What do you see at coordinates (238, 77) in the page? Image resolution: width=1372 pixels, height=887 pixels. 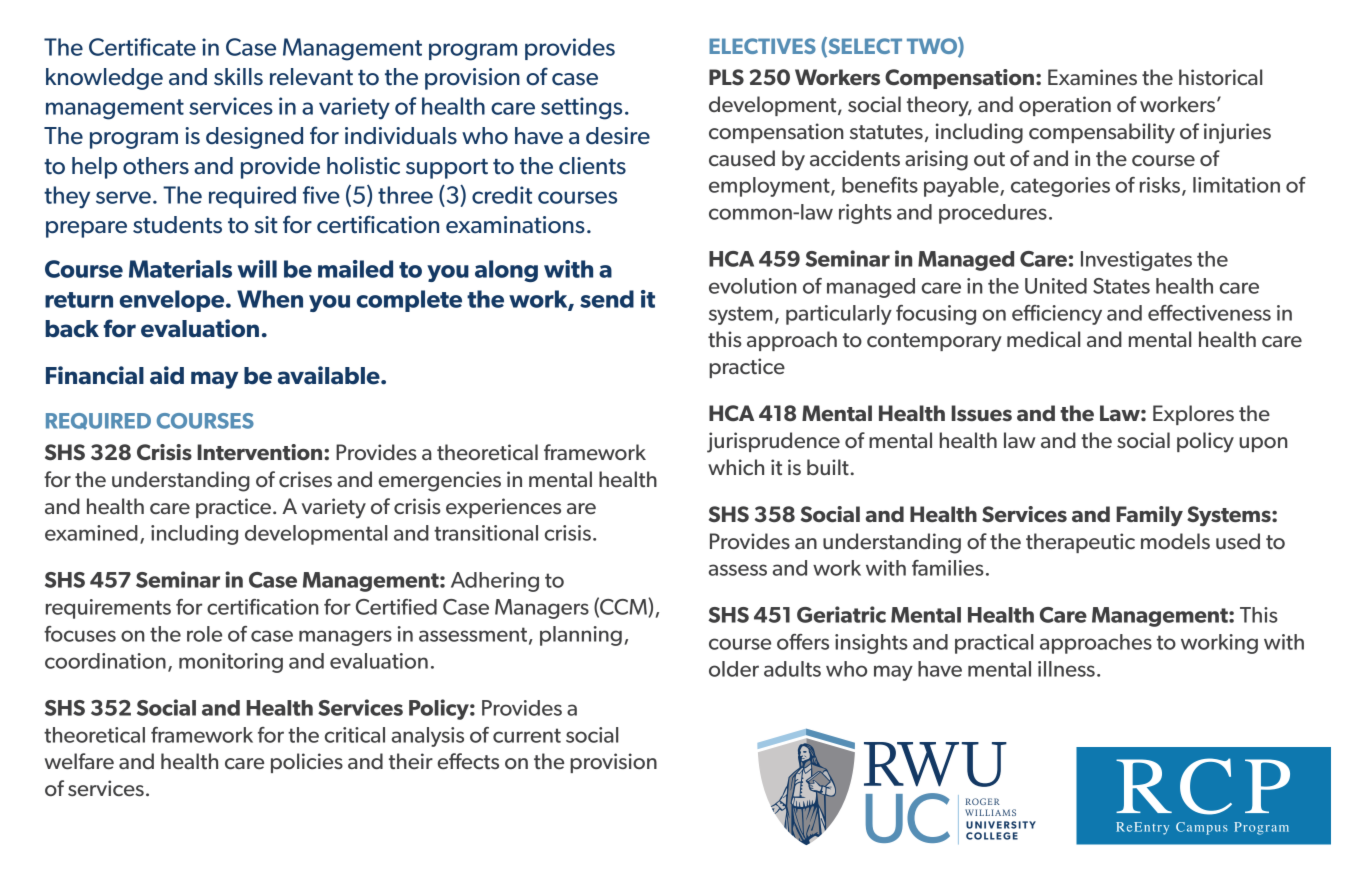 I see `skills` at bounding box center [238, 77].
